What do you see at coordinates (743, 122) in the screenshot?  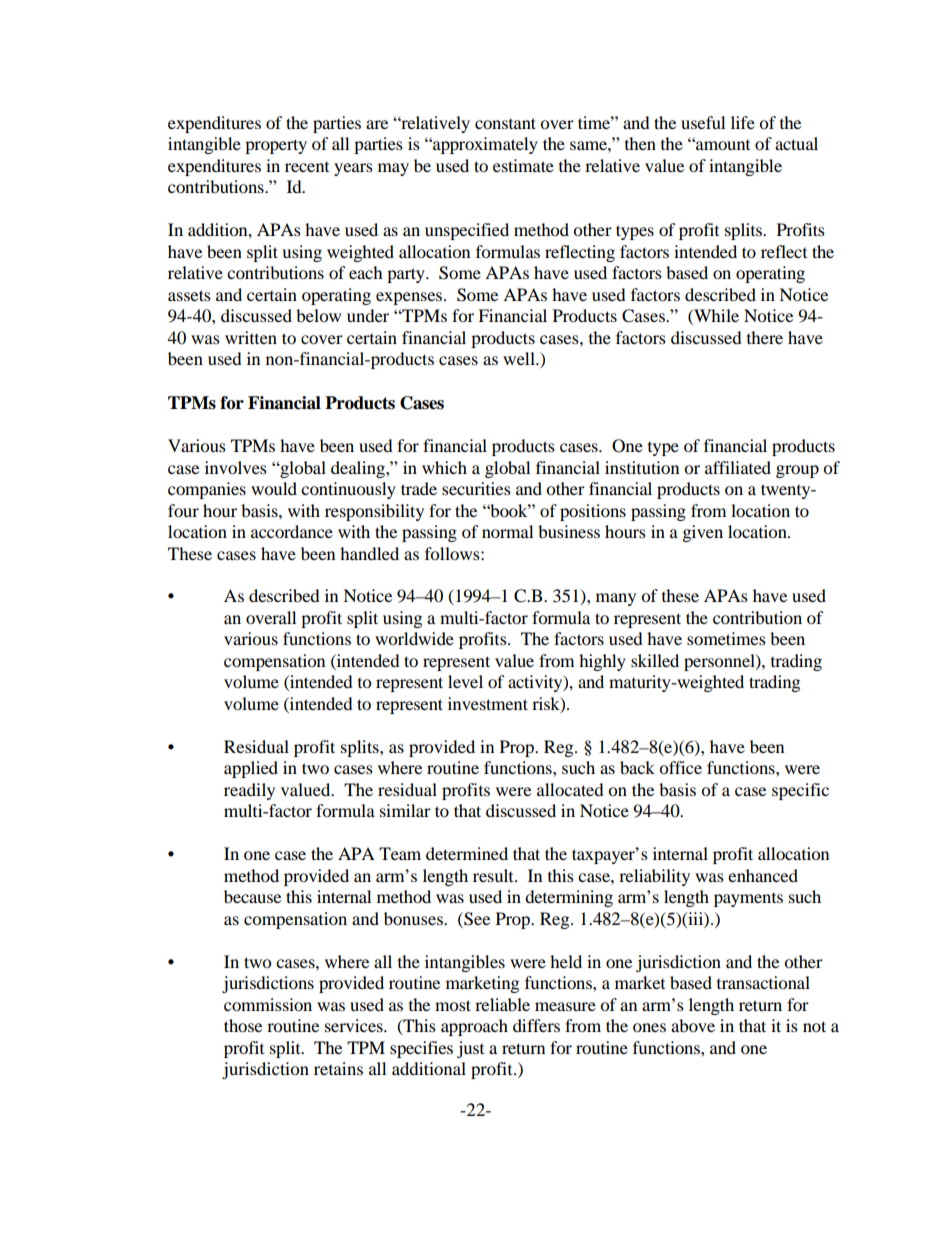 I see `life` at bounding box center [743, 122].
